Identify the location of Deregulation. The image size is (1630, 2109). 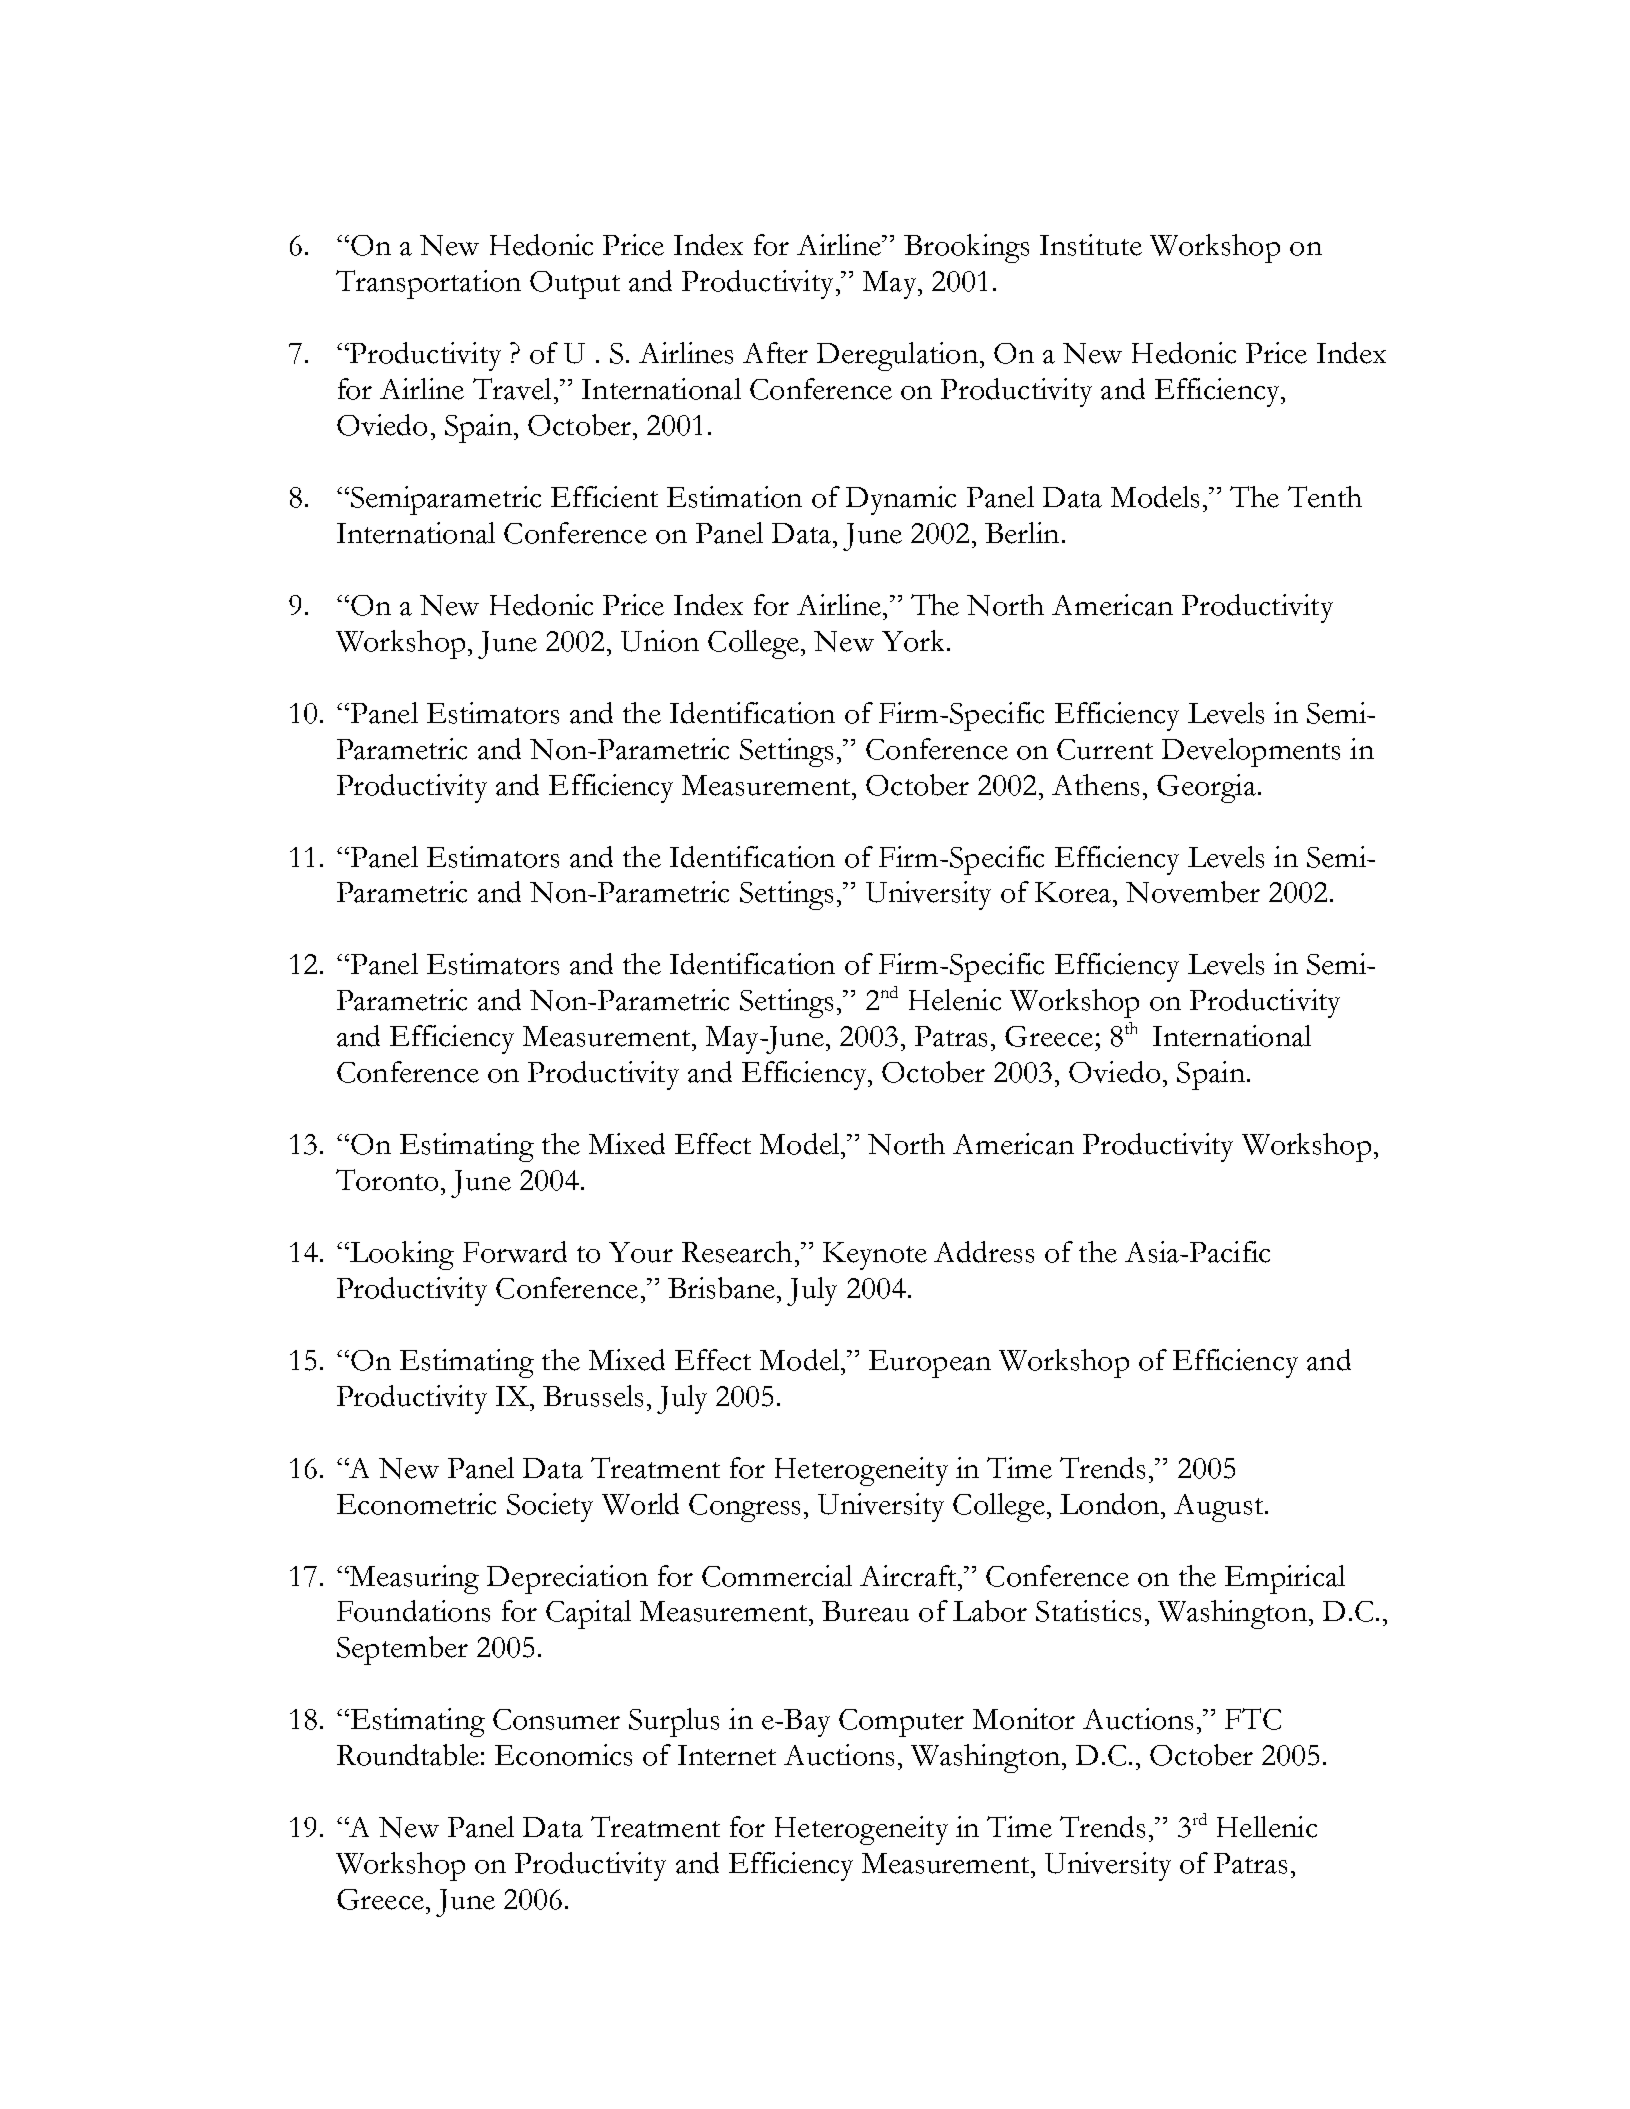
(897, 356).
